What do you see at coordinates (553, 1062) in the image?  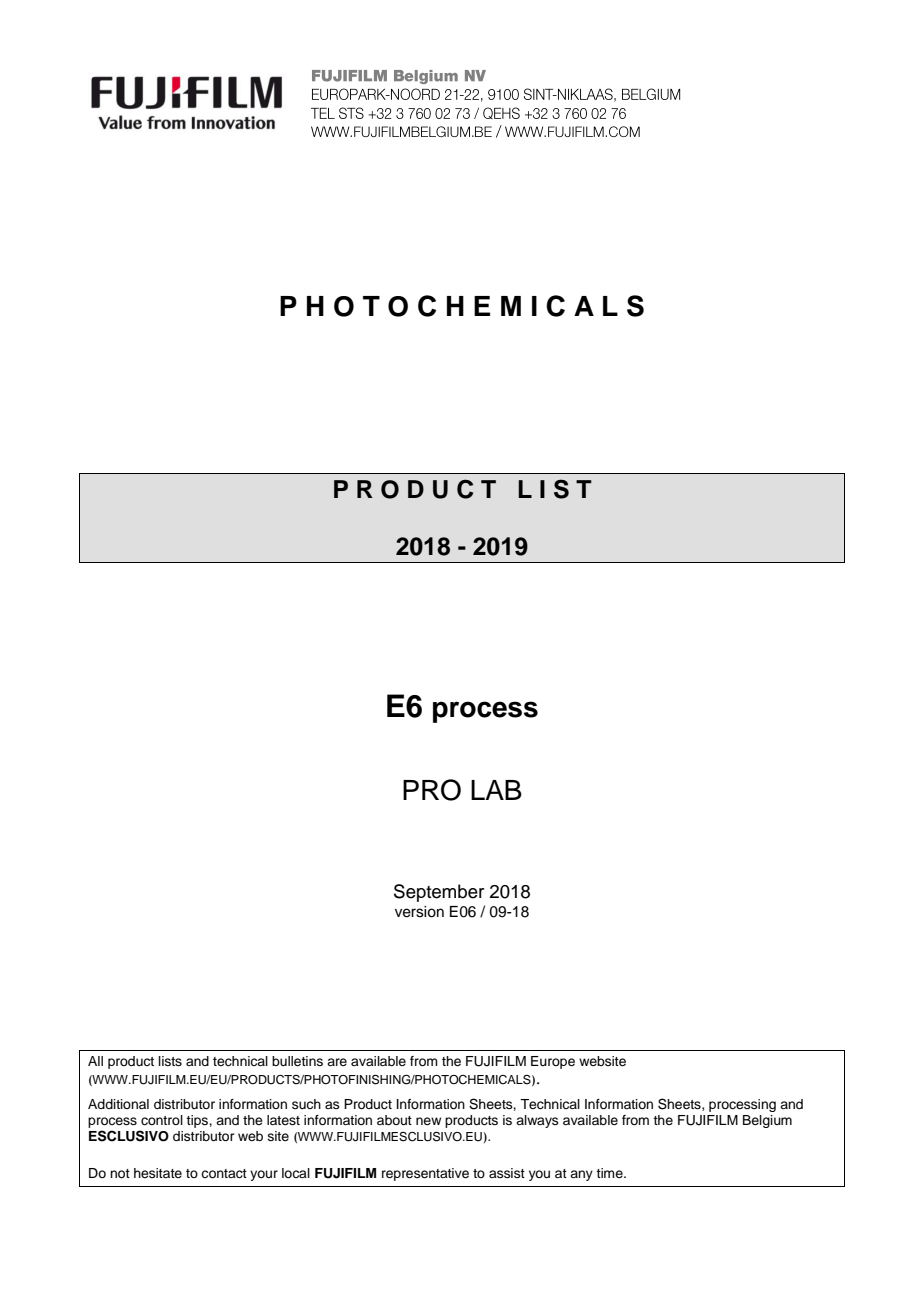 I see `Europe` at bounding box center [553, 1062].
